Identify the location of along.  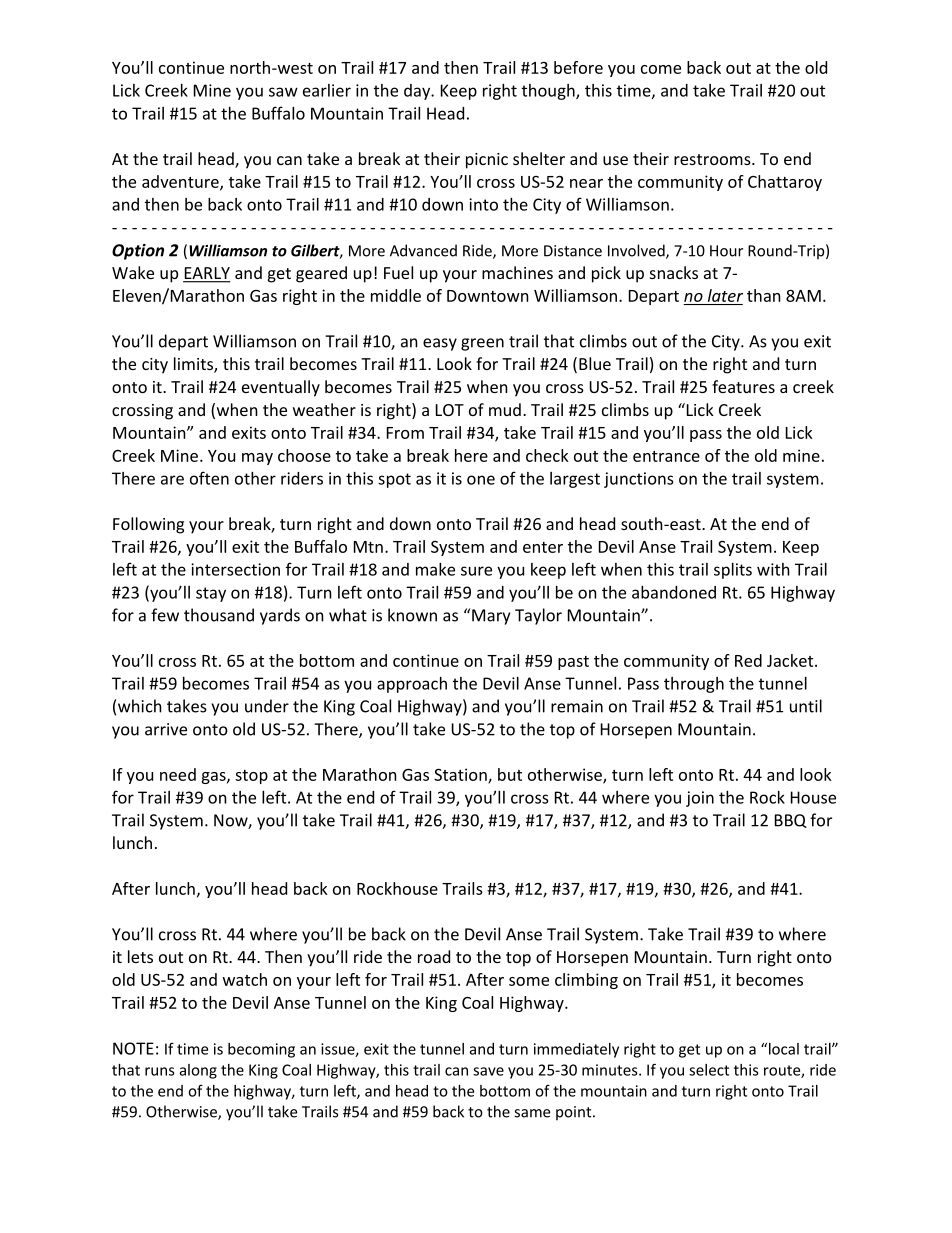
(198, 1071).
